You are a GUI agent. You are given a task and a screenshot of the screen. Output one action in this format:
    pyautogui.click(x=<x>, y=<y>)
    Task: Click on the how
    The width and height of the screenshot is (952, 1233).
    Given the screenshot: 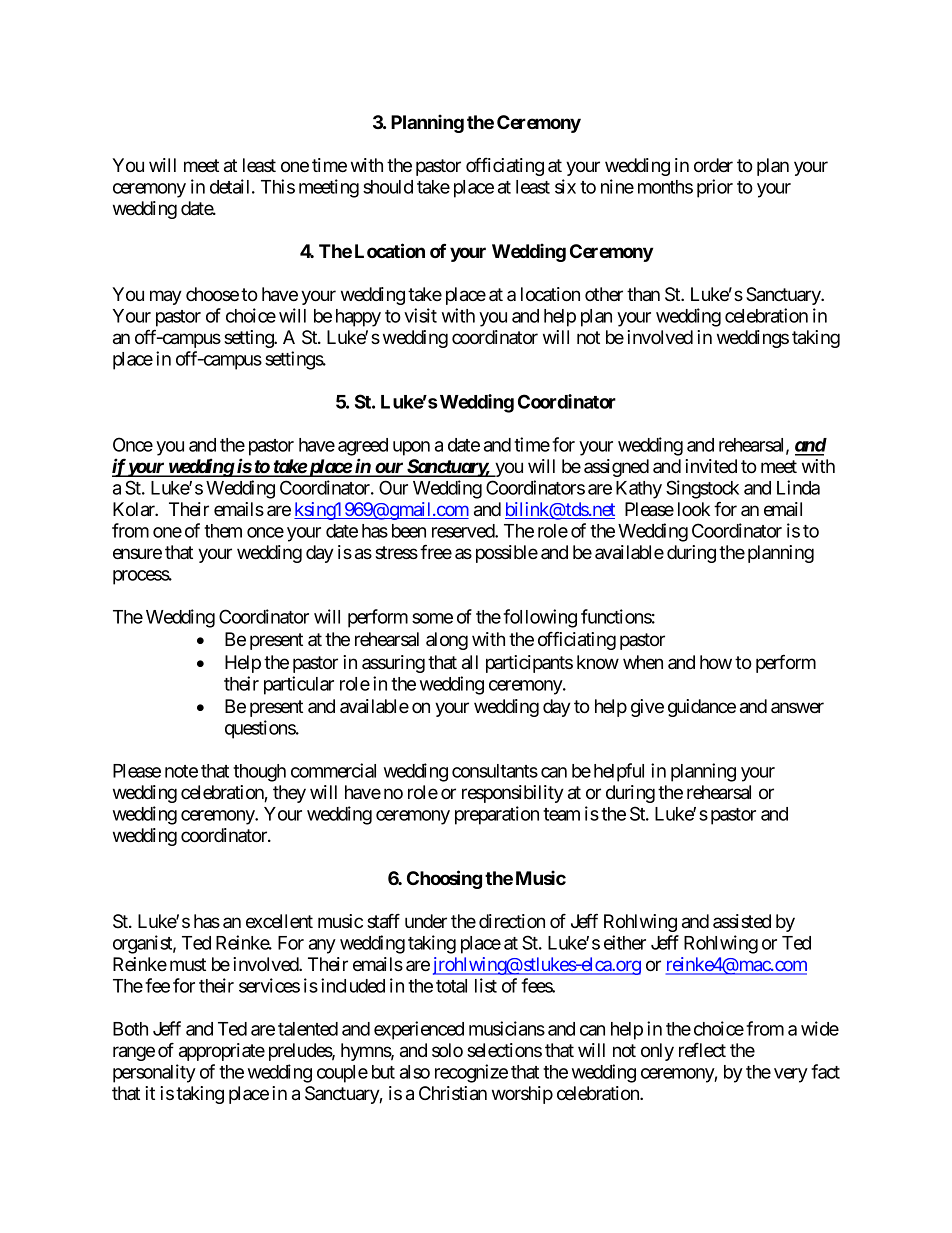 What is the action you would take?
    pyautogui.click(x=716, y=662)
